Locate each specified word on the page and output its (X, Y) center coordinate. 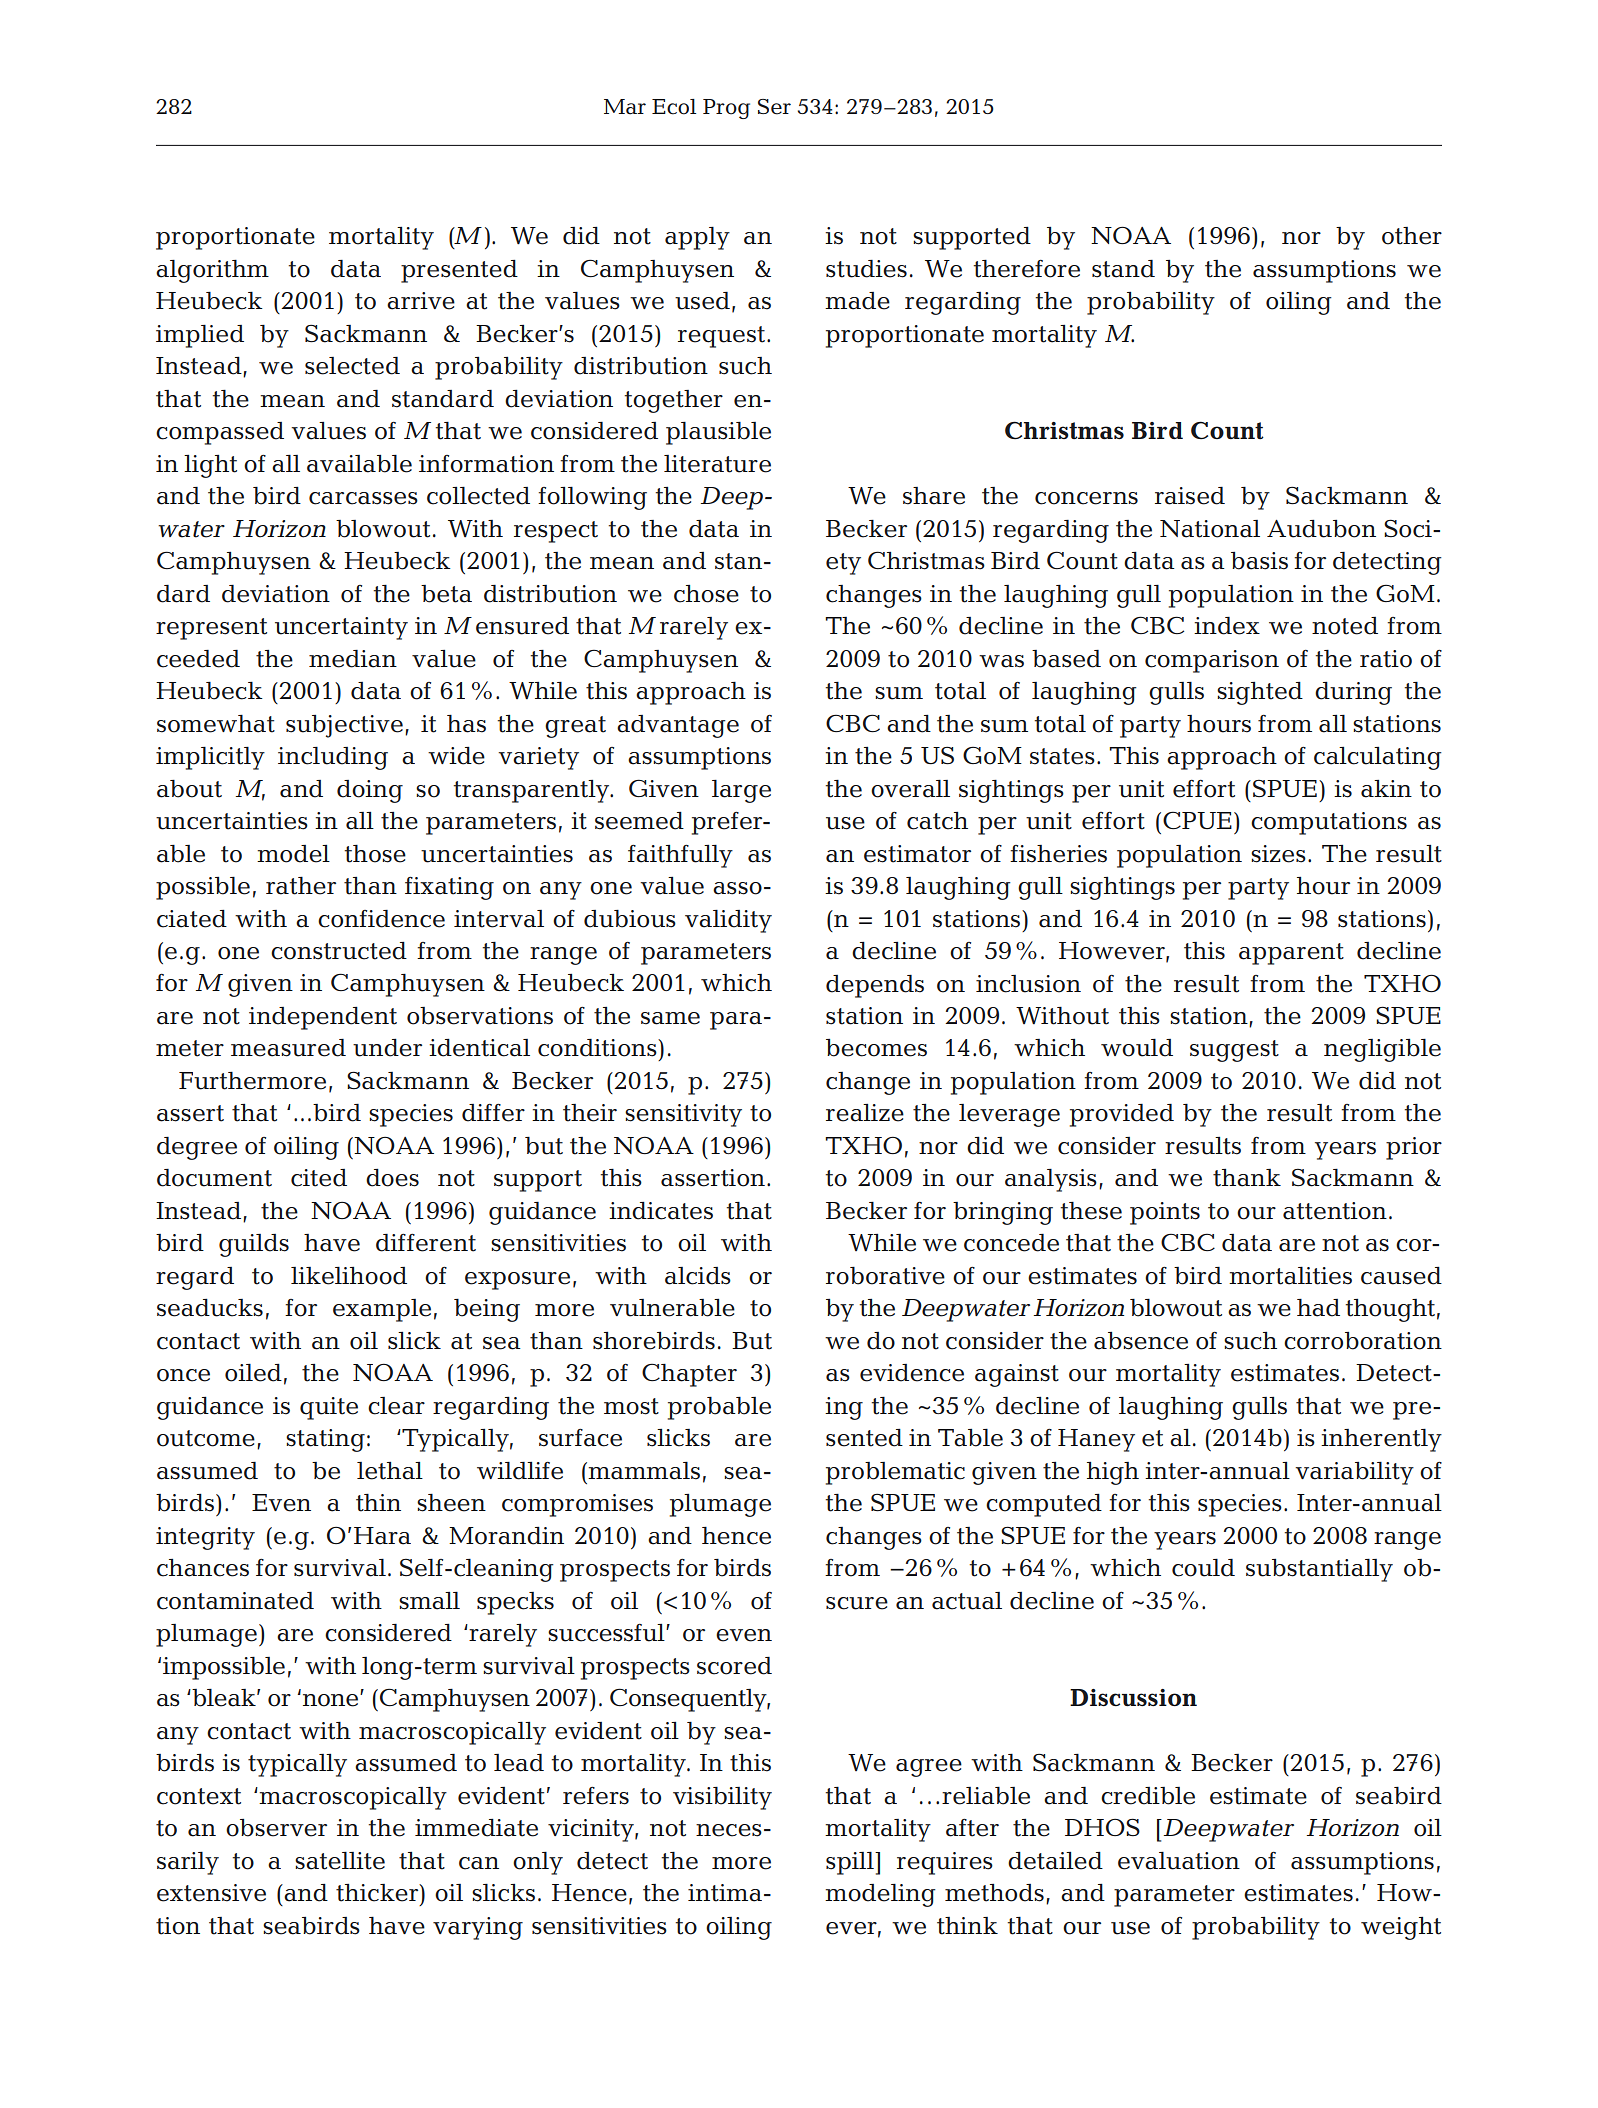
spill (851, 1863)
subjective (344, 726)
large (741, 791)
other (1412, 236)
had (1318, 1308)
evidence (912, 1373)
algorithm (212, 271)
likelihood (349, 1276)
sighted (1260, 693)
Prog (726, 109)
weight (1401, 1928)
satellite (340, 1861)
